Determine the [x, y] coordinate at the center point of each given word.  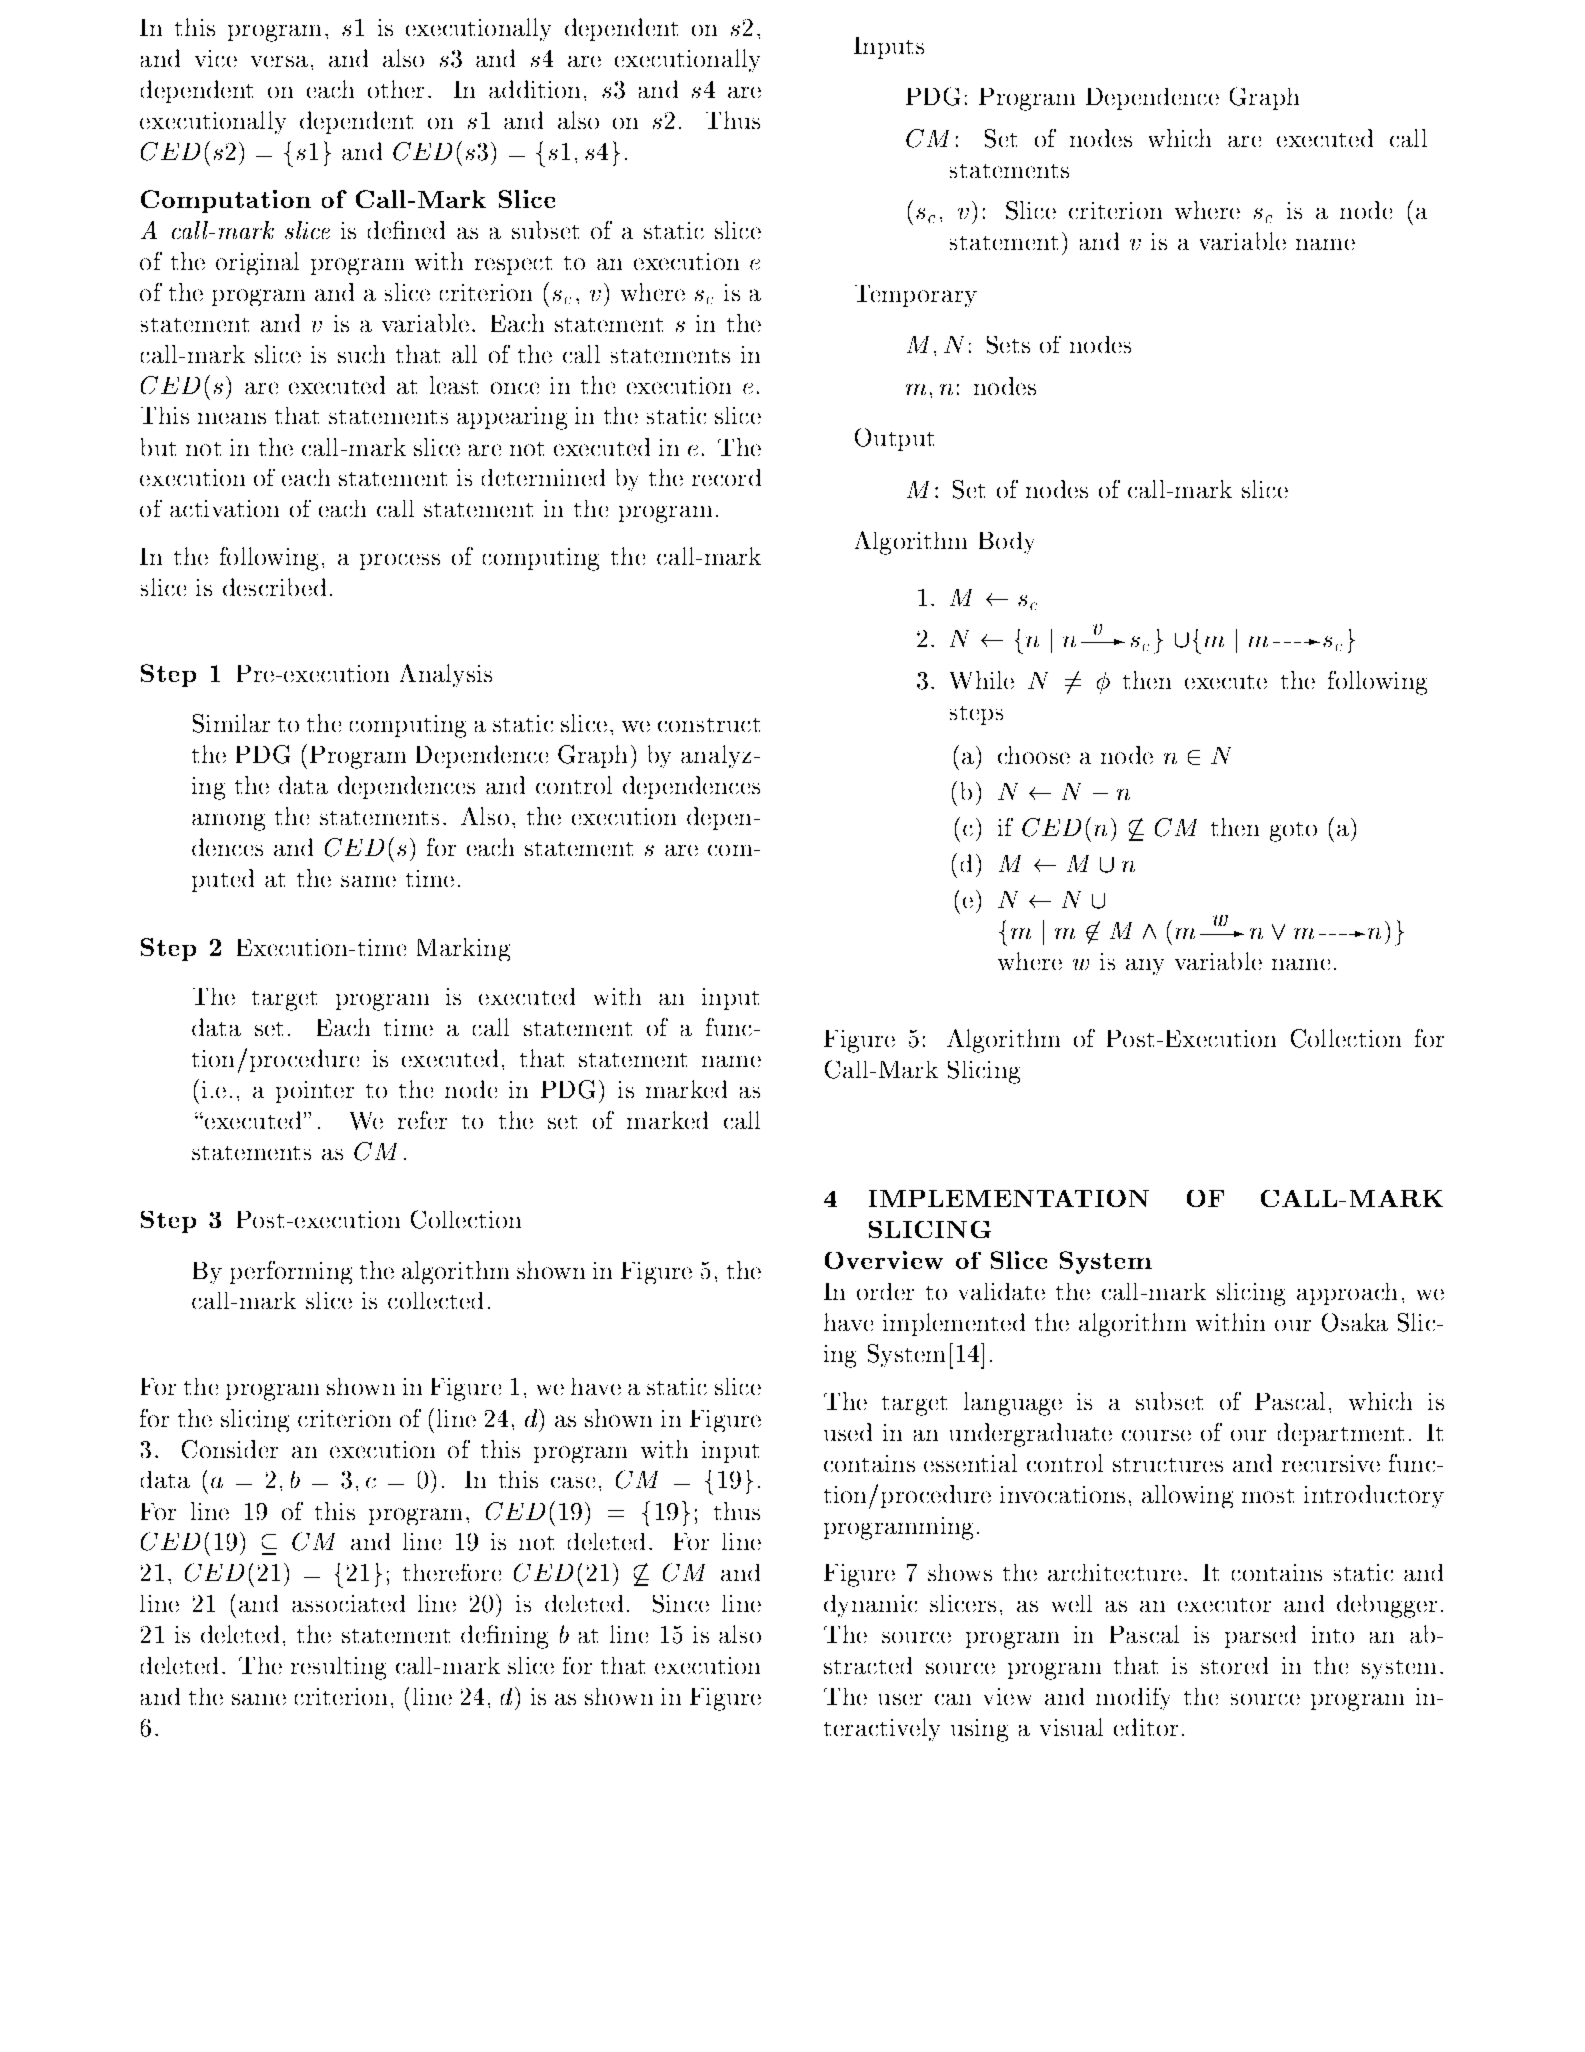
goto [1293, 832]
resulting [338, 1668]
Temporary [916, 296]
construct [709, 725]
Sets [1008, 345]
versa [279, 61]
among [228, 822]
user [900, 1699]
